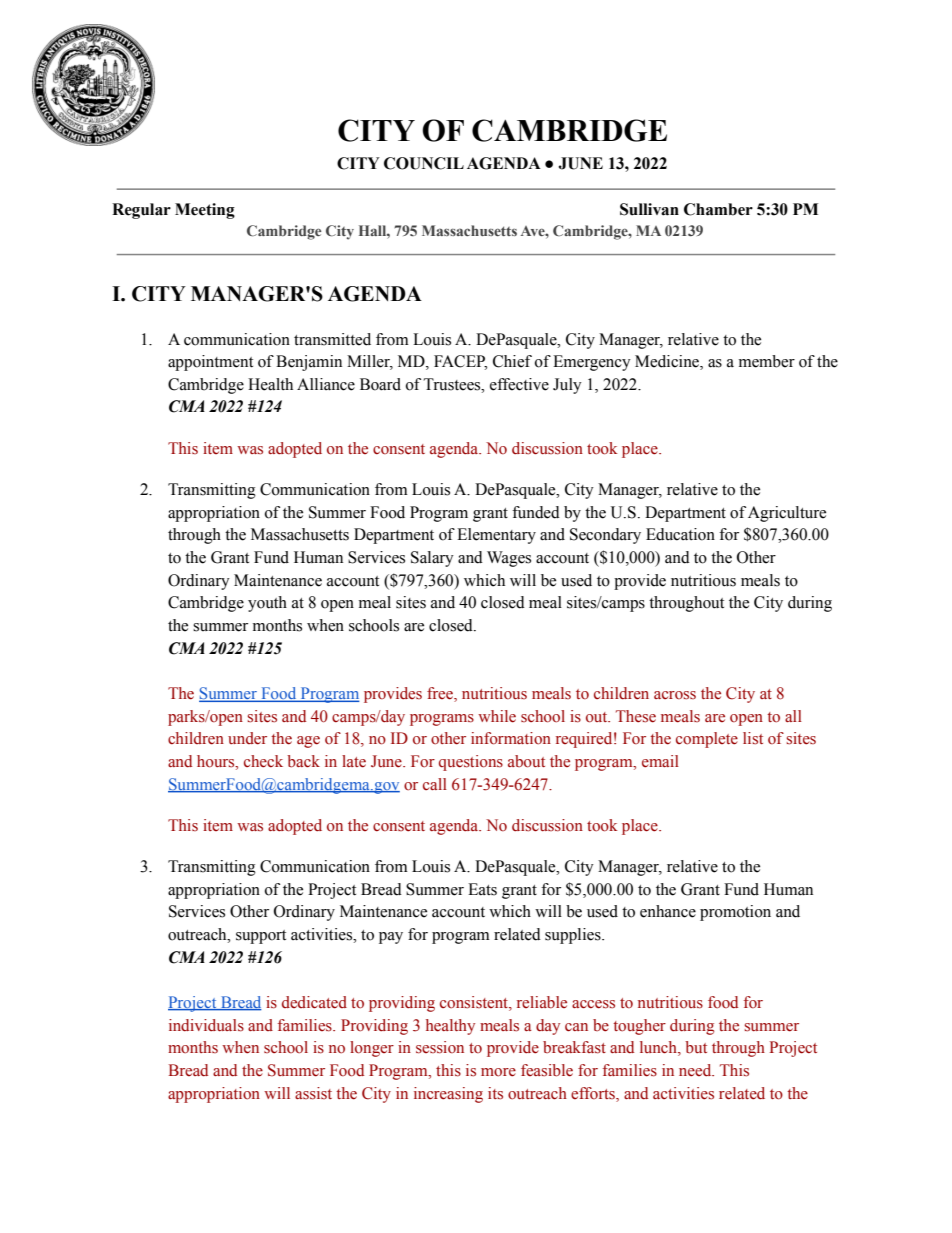 The height and width of the screenshot is (1233, 952). Describe the element at coordinates (206, 1025) in the screenshot. I see `individuals` at that location.
